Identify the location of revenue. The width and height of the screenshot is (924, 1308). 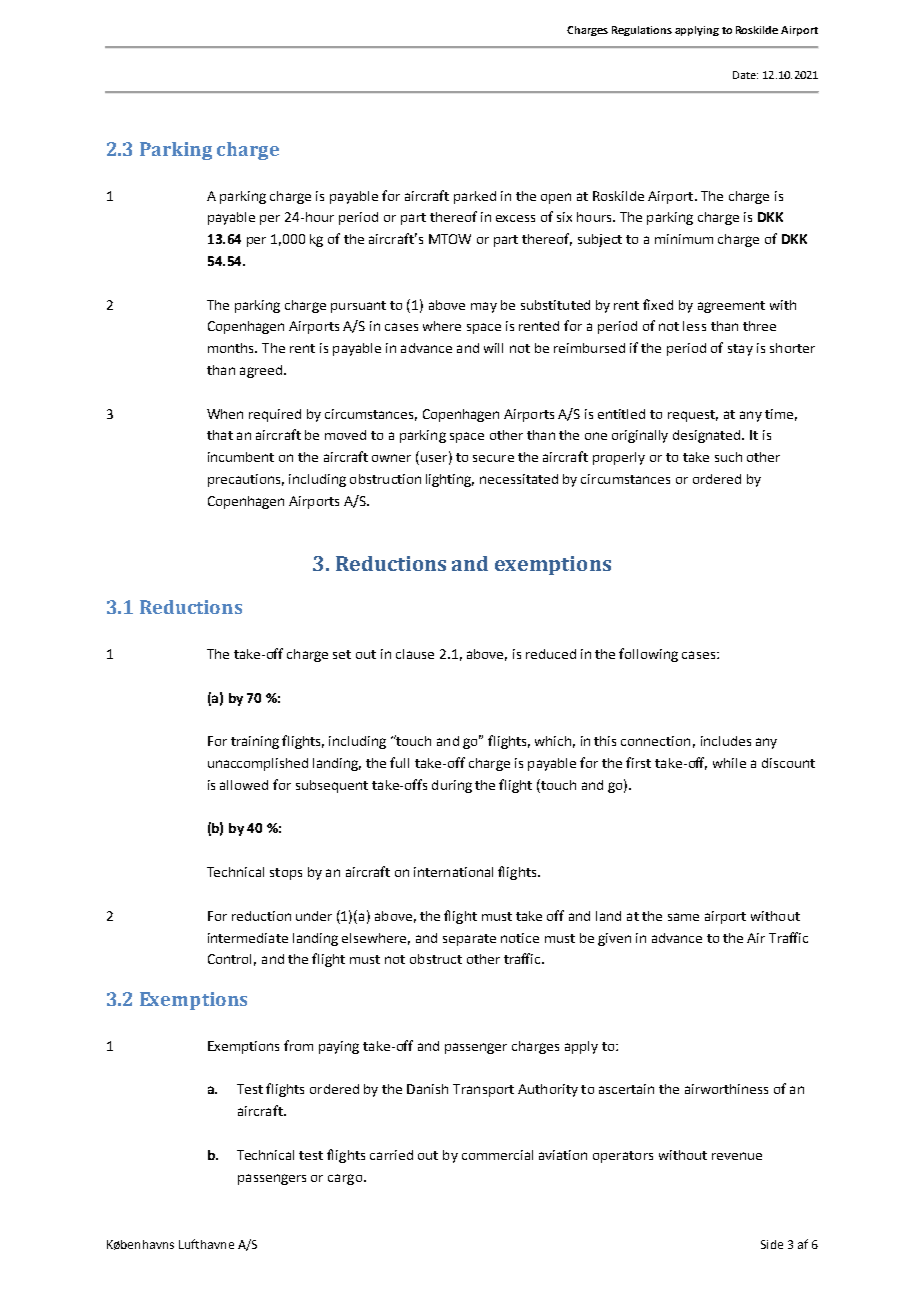
(737, 1156).
